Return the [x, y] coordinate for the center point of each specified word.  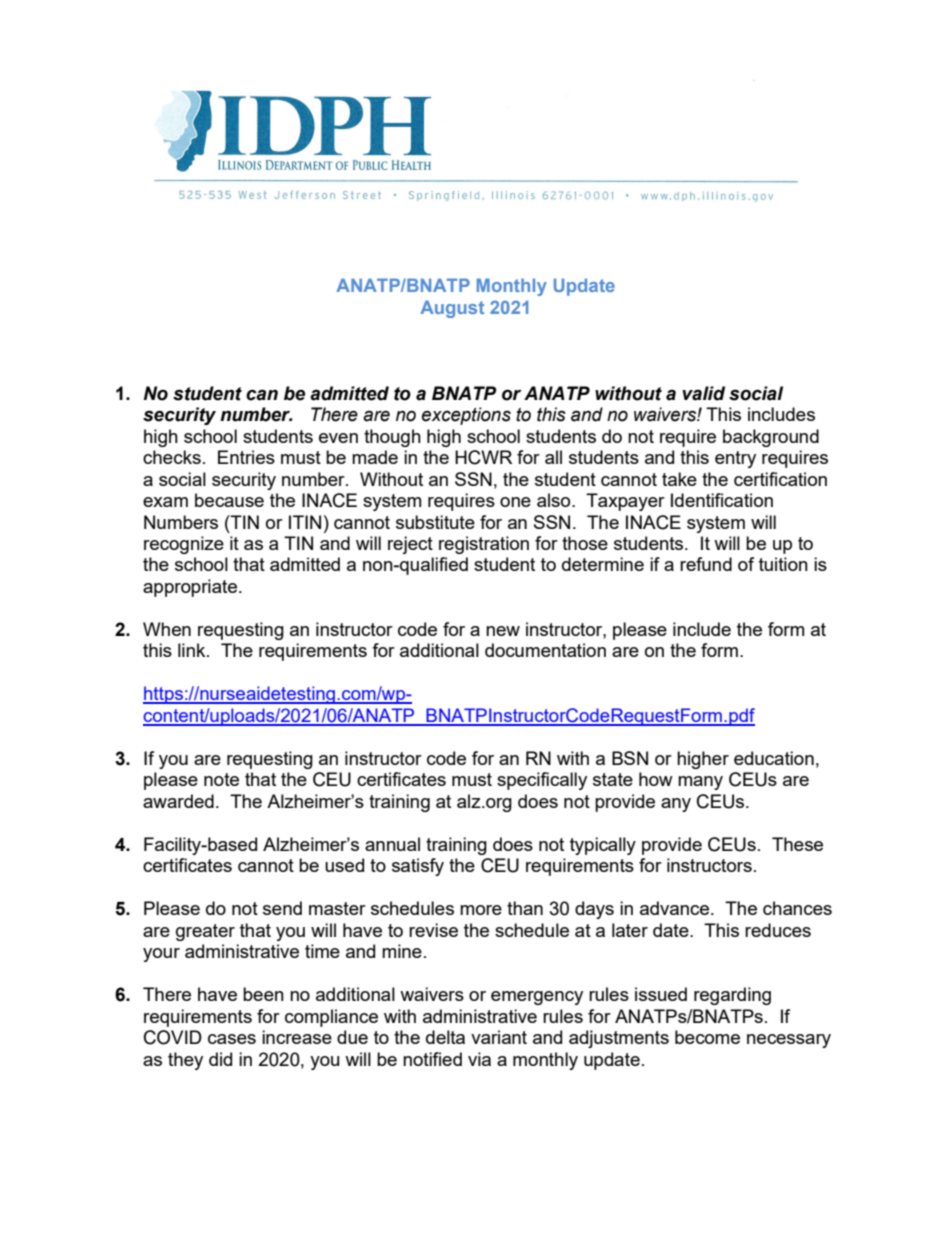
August [452, 309]
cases [232, 1039]
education [774, 758]
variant [499, 1037]
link [193, 650]
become [707, 1037]
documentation [545, 650]
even [338, 438]
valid [703, 393]
